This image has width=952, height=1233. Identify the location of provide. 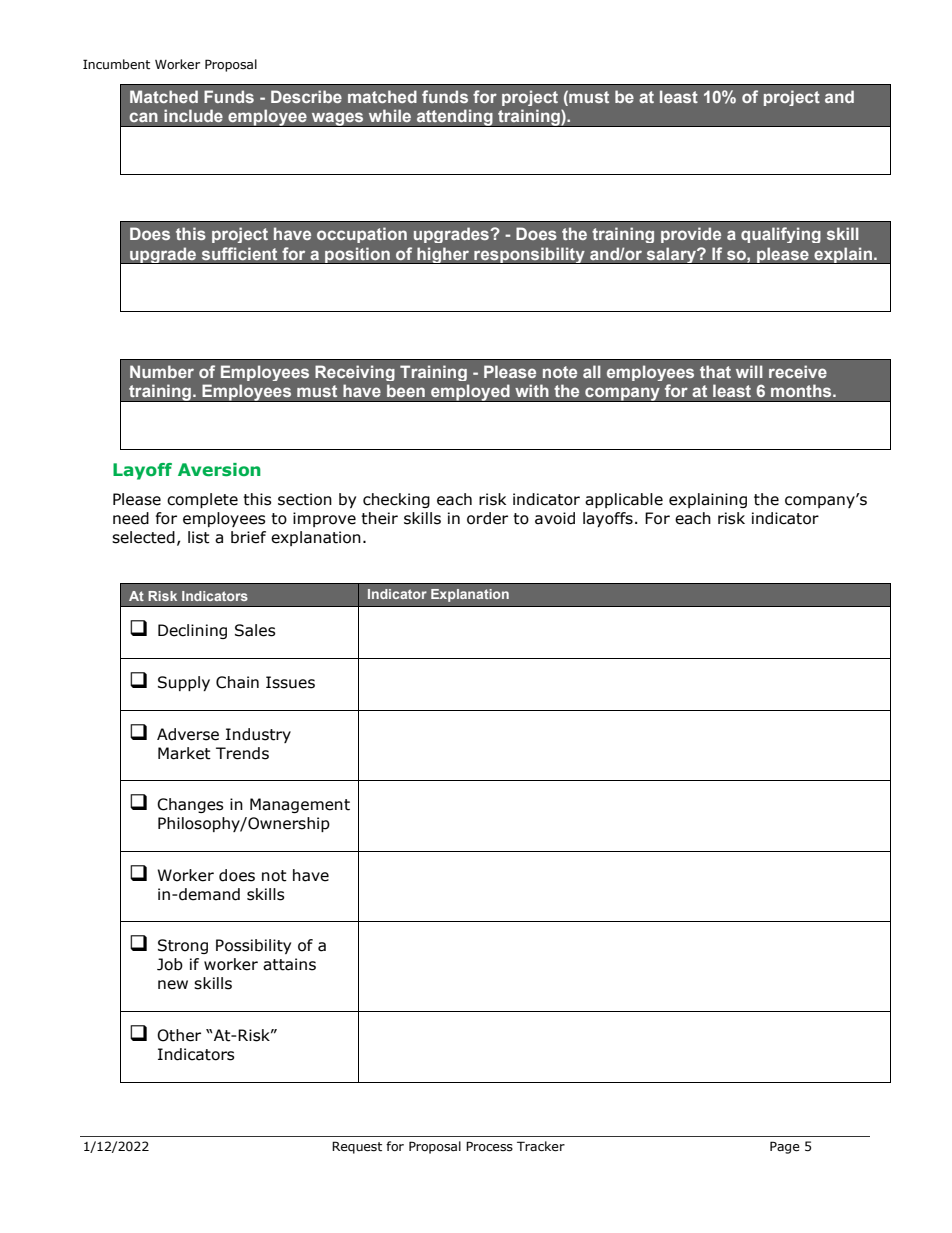
(691, 235).
